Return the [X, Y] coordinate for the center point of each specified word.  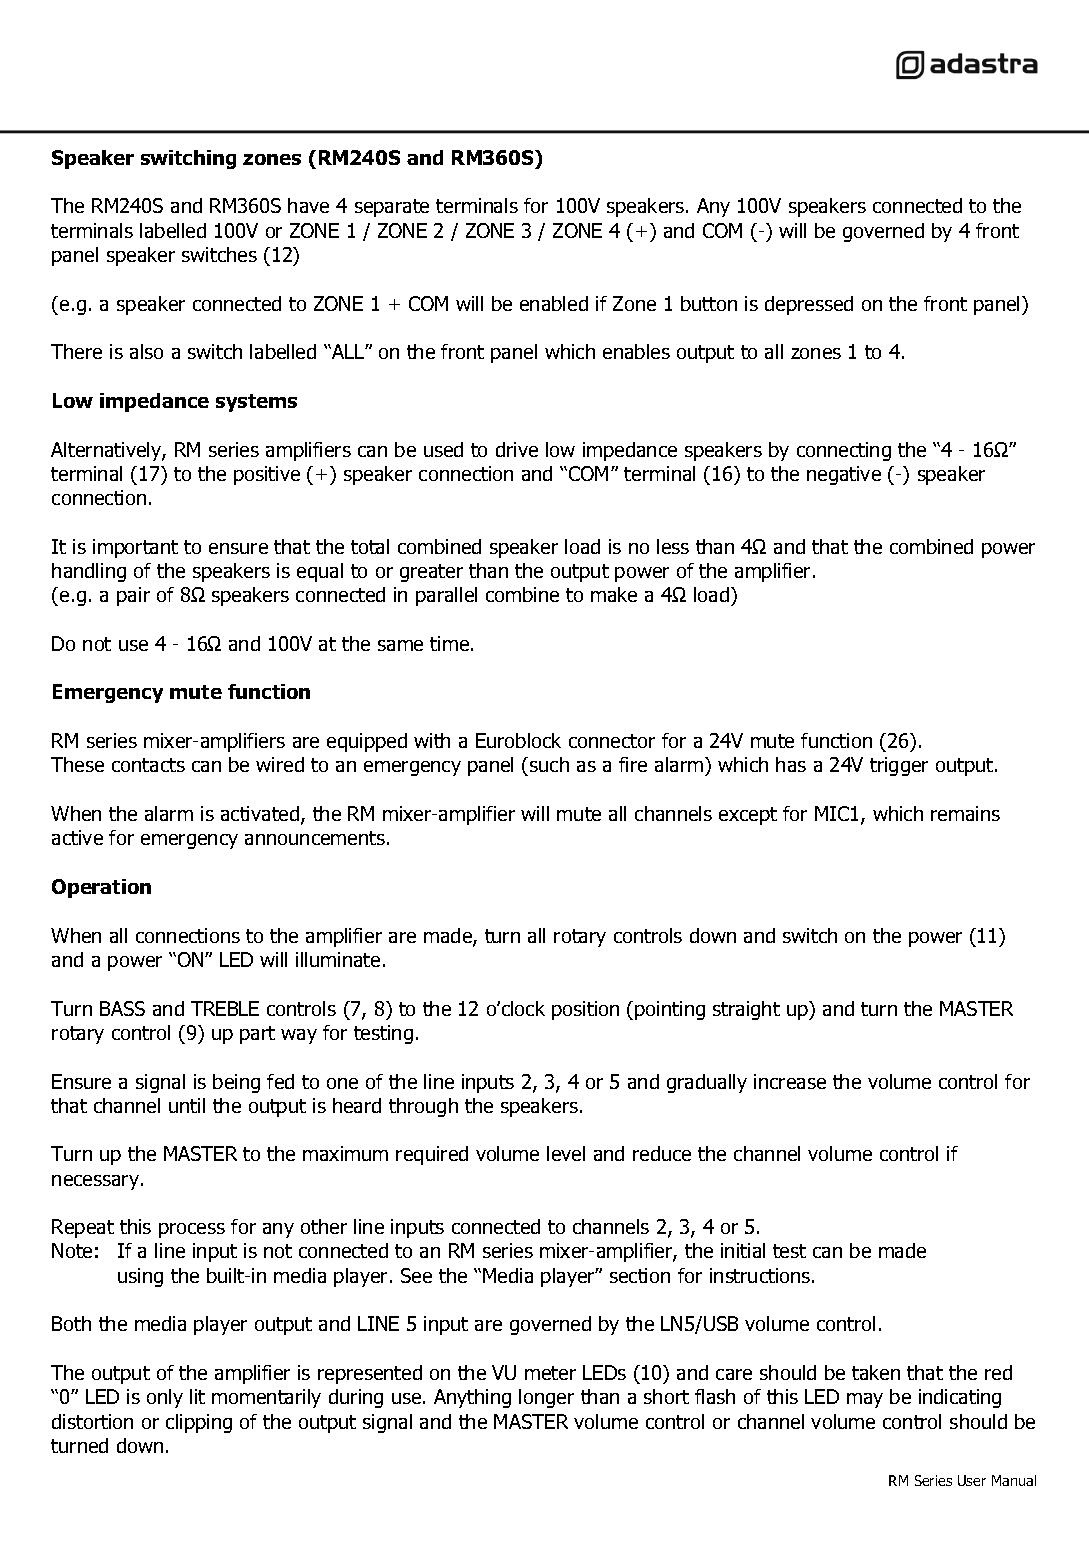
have [308, 205]
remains [965, 813]
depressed [809, 305]
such [549, 764]
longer [546, 1398]
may [865, 1400]
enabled [554, 303]
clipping [199, 1423]
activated [261, 815]
